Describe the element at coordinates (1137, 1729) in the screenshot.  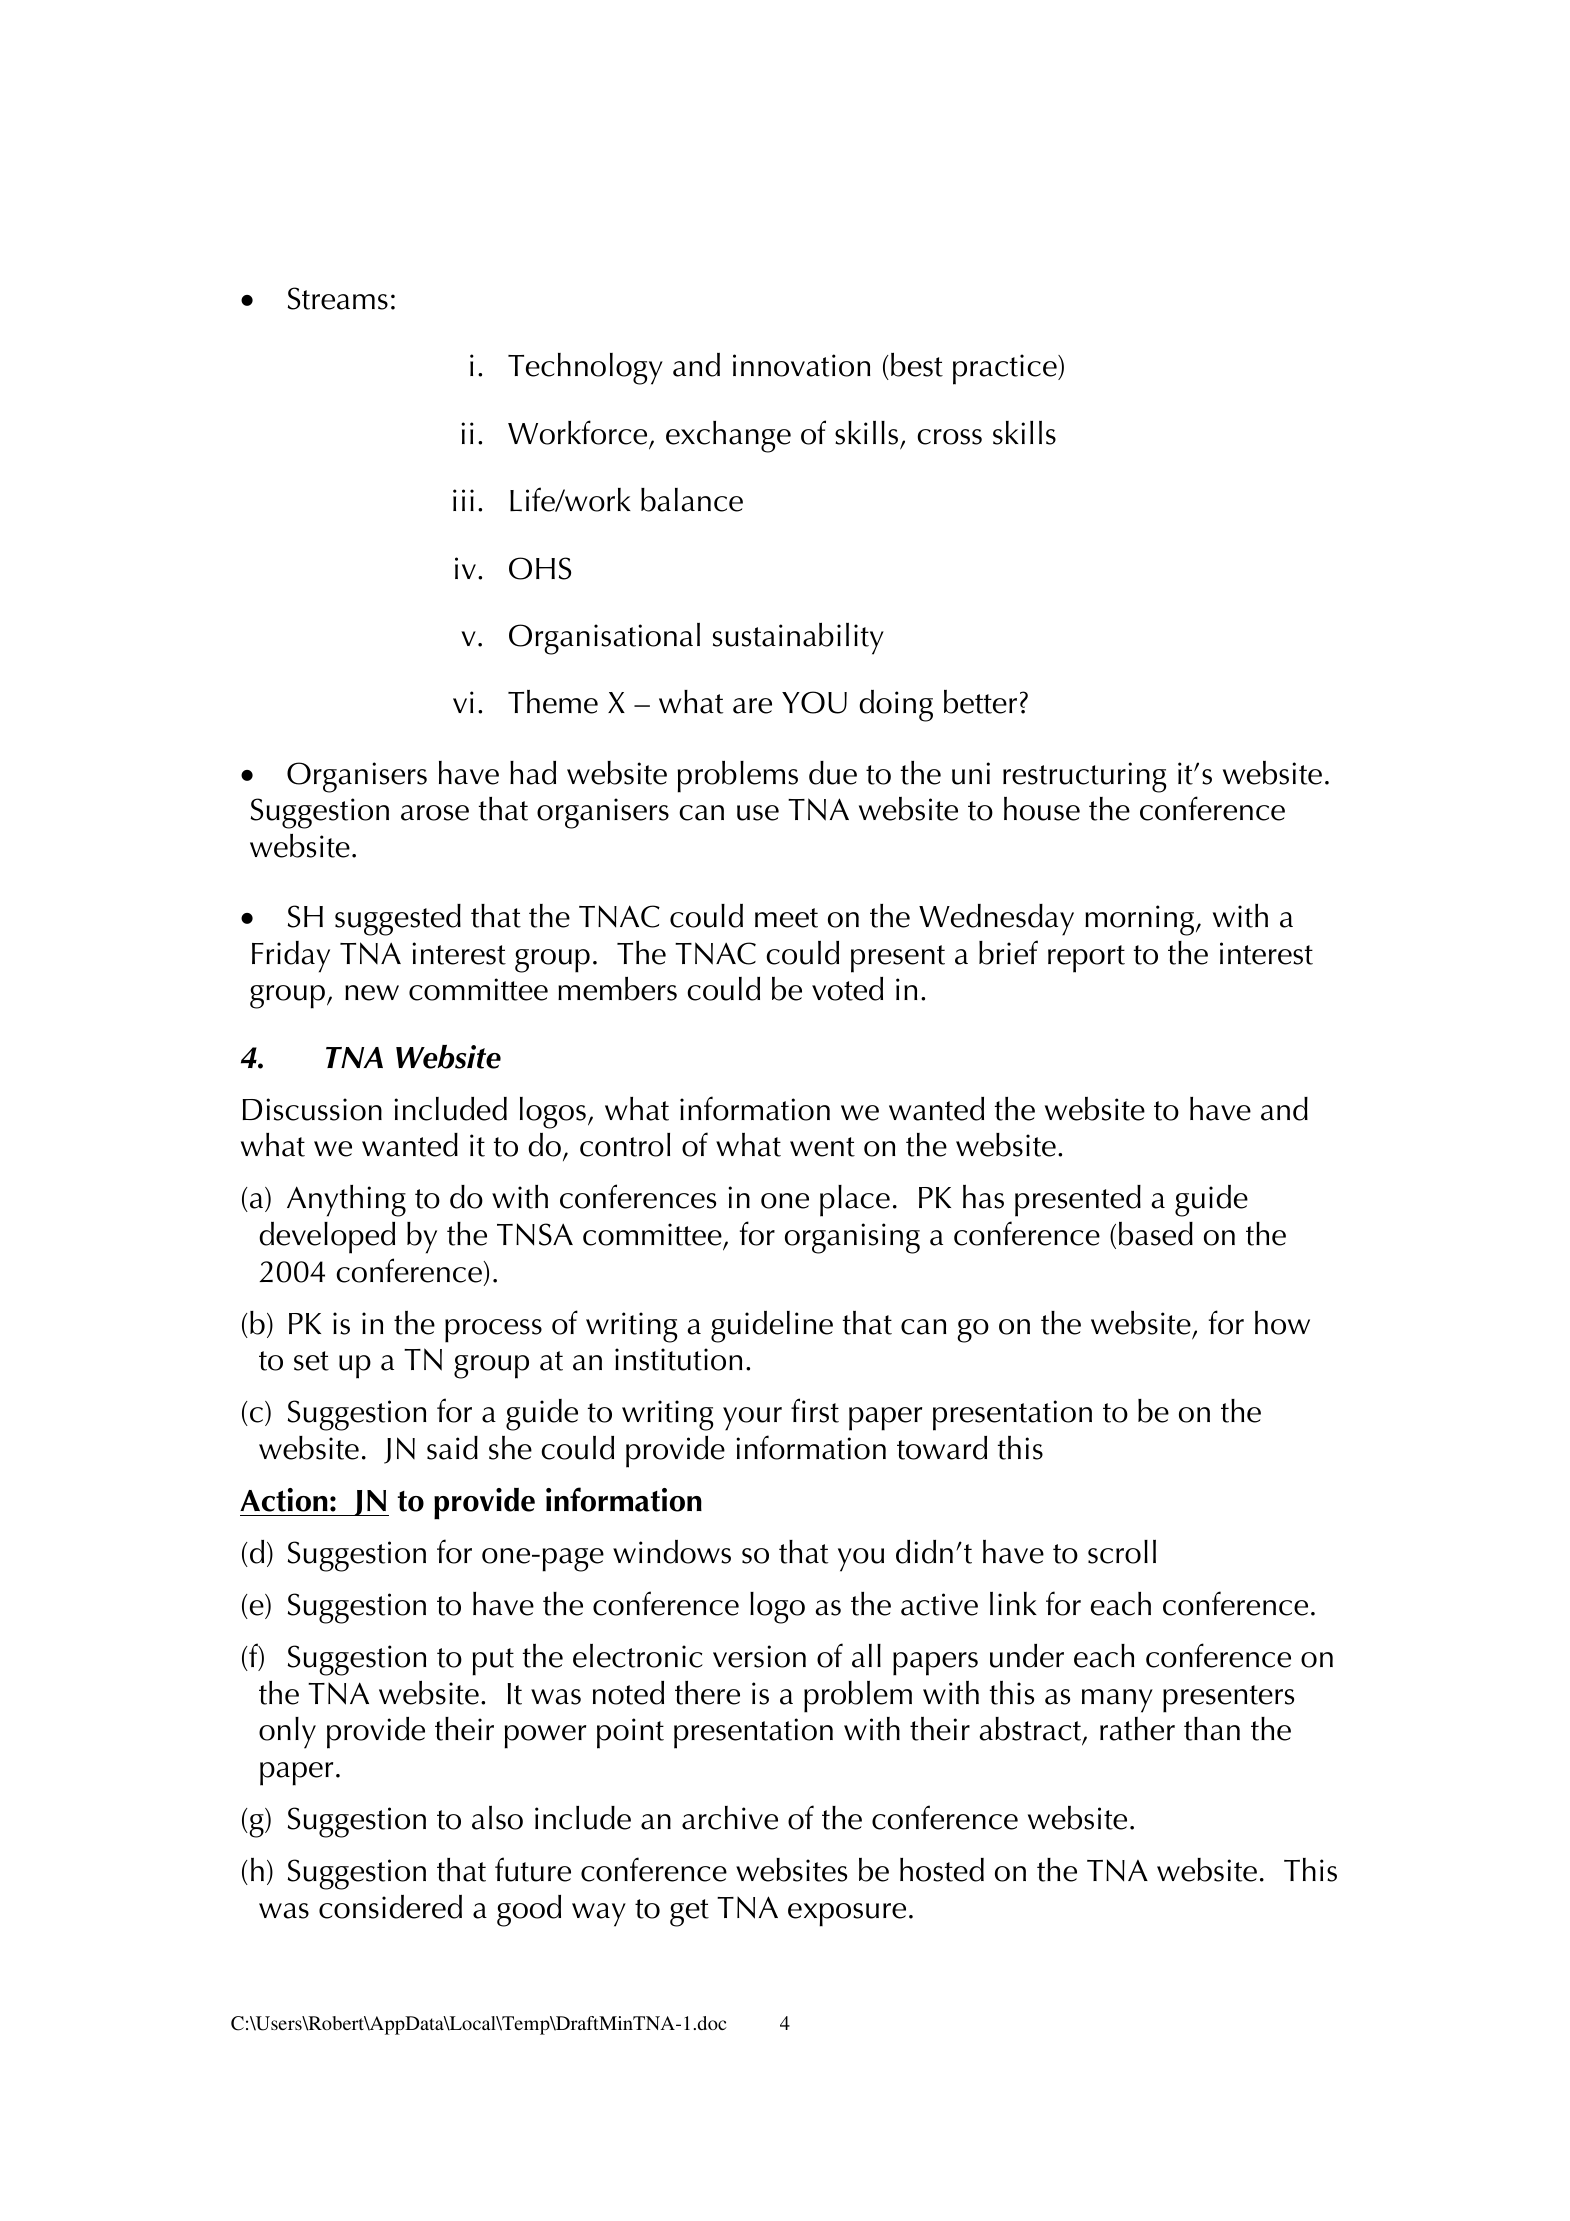
I see `rather` at that location.
